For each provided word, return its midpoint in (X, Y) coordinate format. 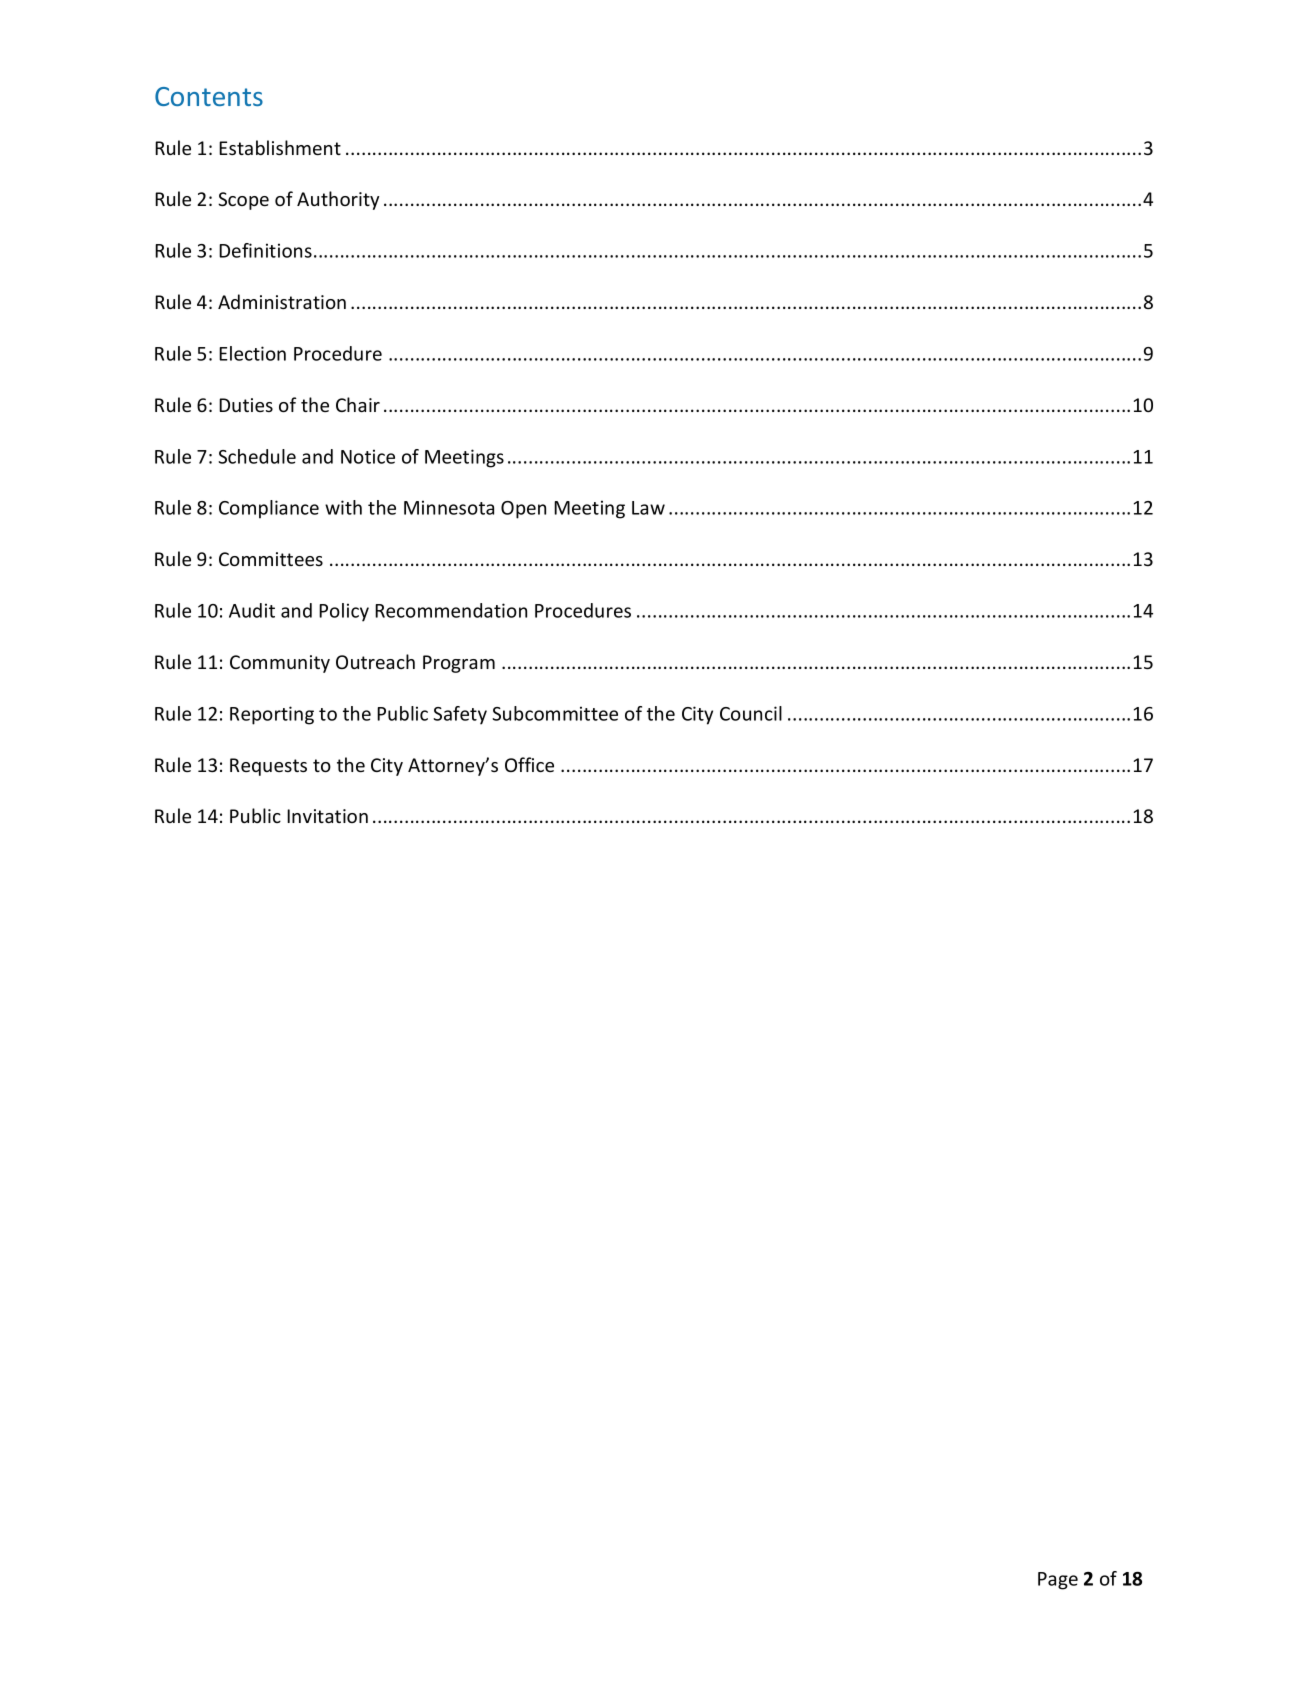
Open (523, 510)
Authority (338, 200)
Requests (268, 767)
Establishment (280, 147)
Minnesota (449, 507)
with (343, 507)
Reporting (272, 715)
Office (529, 764)
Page (1058, 1581)
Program (459, 664)
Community (280, 664)
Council (751, 713)
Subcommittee (555, 713)
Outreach (375, 661)
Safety (460, 715)
